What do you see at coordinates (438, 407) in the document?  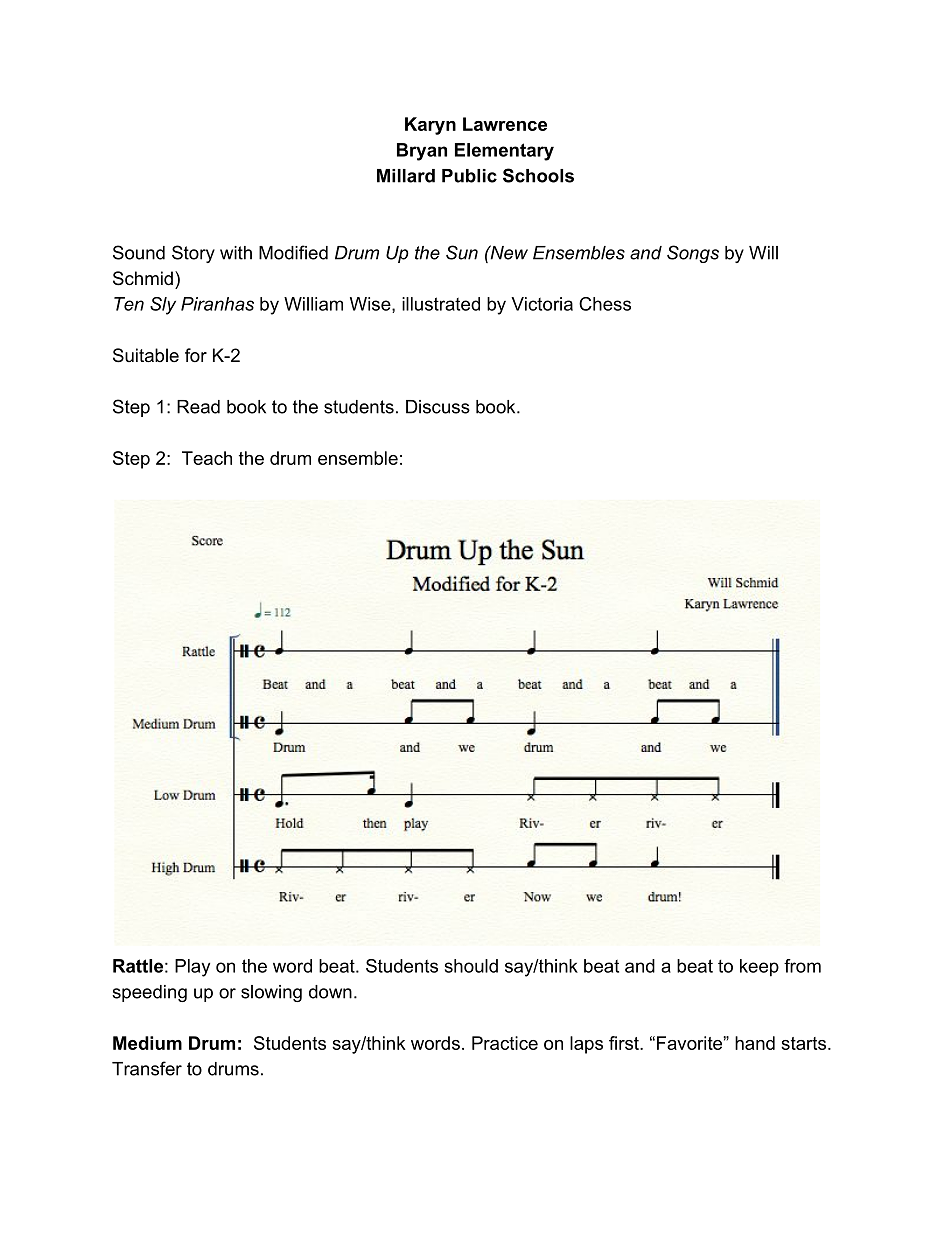 I see `Discuss` at bounding box center [438, 407].
